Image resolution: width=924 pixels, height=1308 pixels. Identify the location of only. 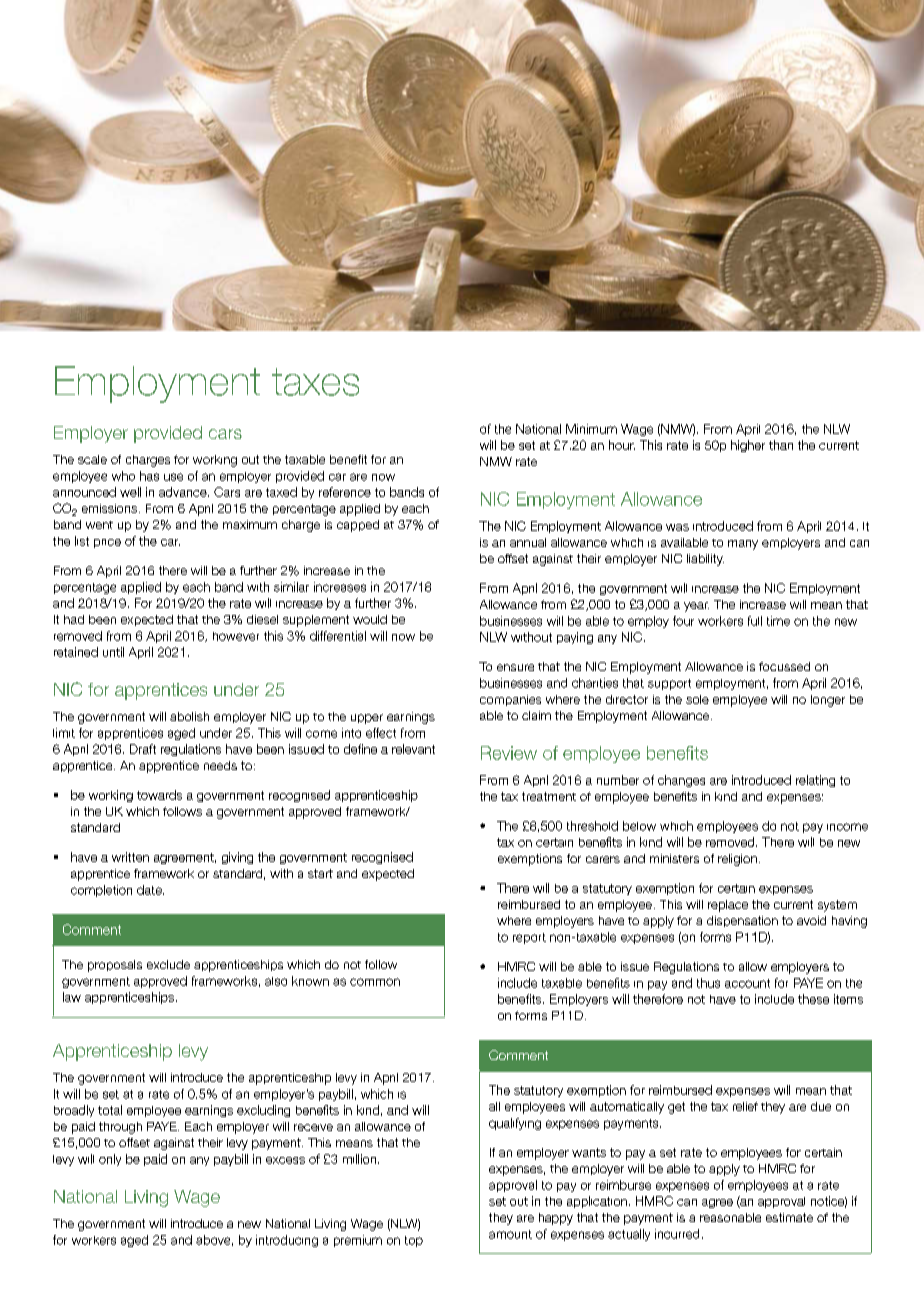
(110, 1160).
